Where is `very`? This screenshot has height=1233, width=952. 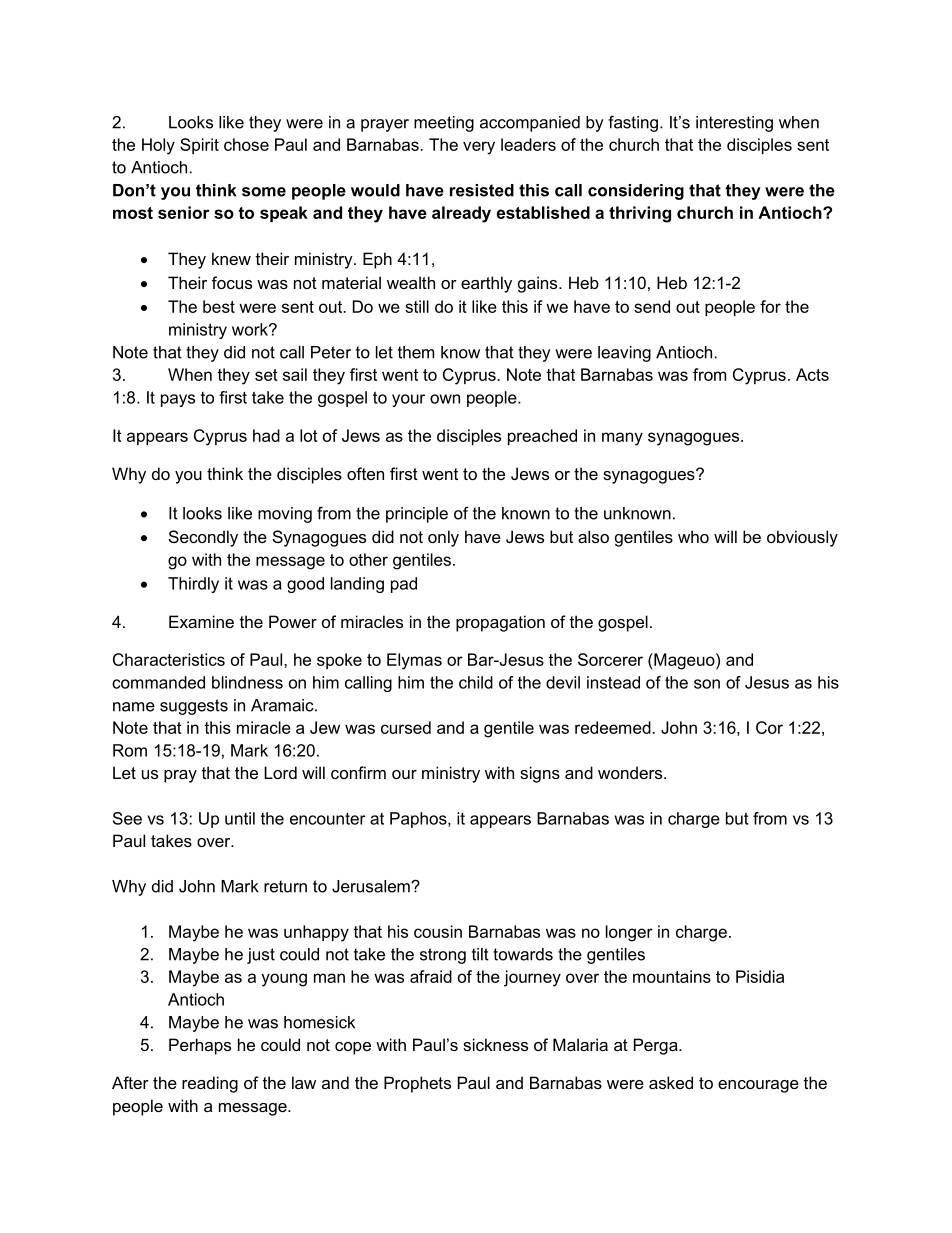
very is located at coordinates (479, 148).
